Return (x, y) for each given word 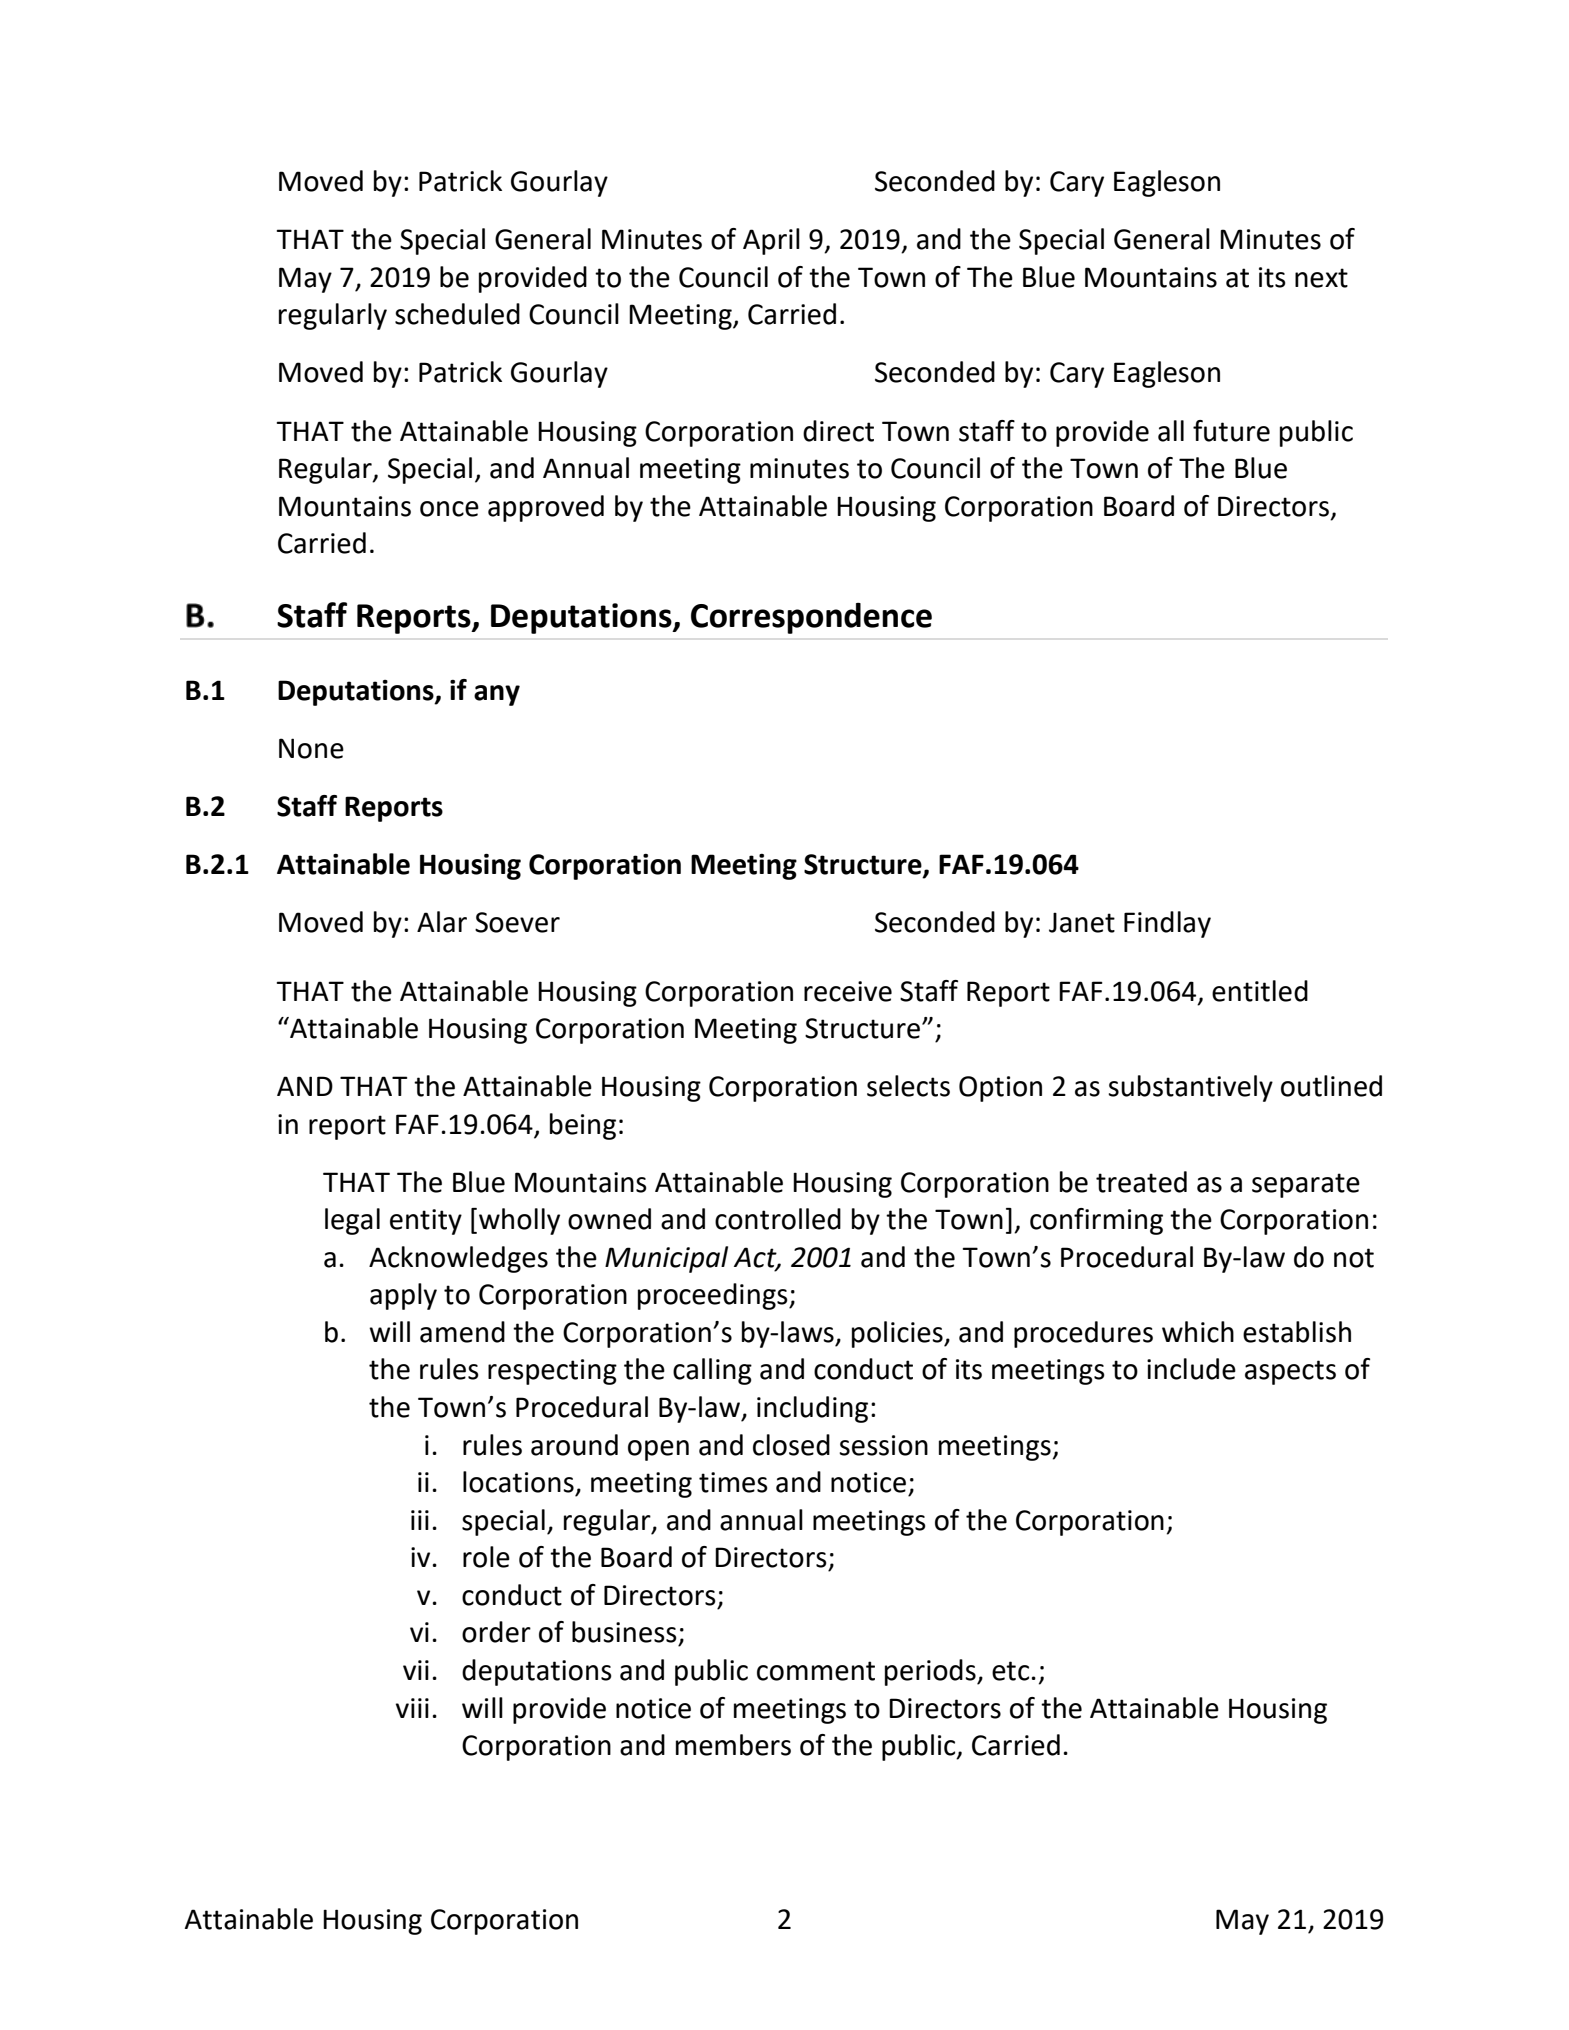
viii (412, 1708)
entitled (1260, 991)
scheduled (457, 314)
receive (848, 991)
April (771, 241)
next (1321, 278)
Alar (442, 922)
